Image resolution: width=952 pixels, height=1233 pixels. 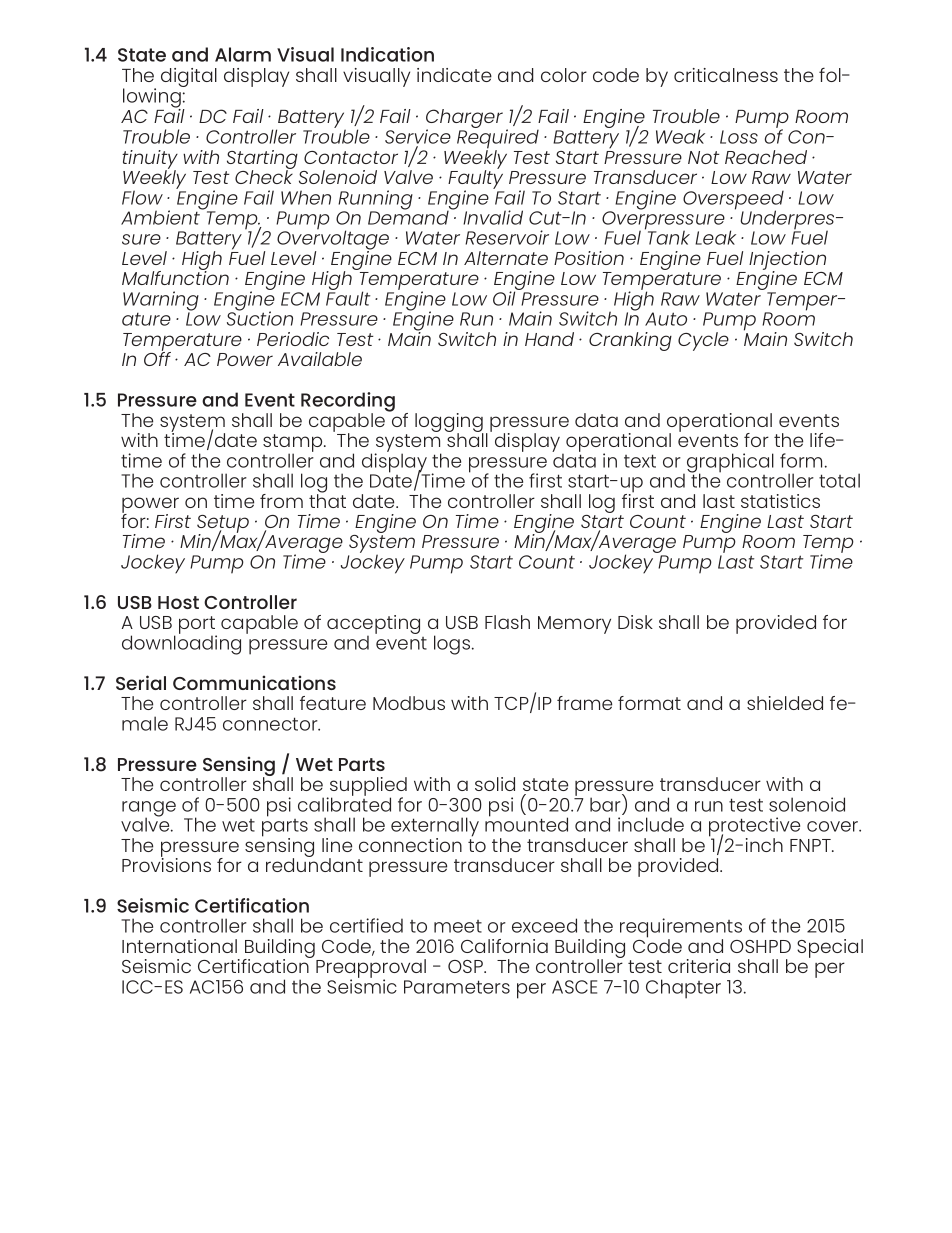 I want to click on Communications, so click(x=254, y=682).
